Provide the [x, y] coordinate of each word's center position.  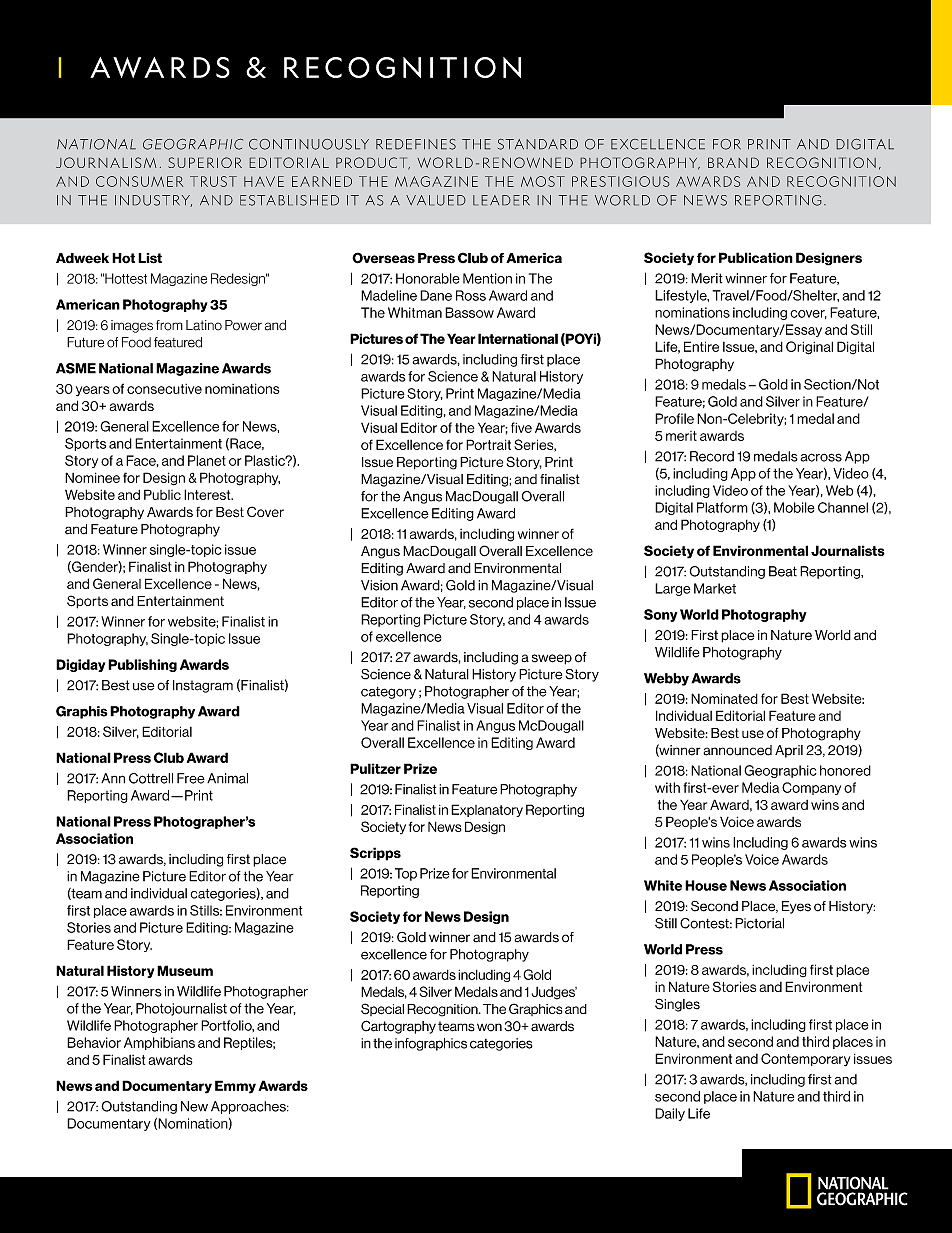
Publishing [142, 665]
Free [191, 778]
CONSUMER [139, 181]
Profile [674, 418]
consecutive [164, 389]
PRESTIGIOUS [621, 181]
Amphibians [159, 1043]
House [706, 885]
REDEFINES [416, 144]
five [521, 427]
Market [715, 588]
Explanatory [487, 810]
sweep [552, 659]
